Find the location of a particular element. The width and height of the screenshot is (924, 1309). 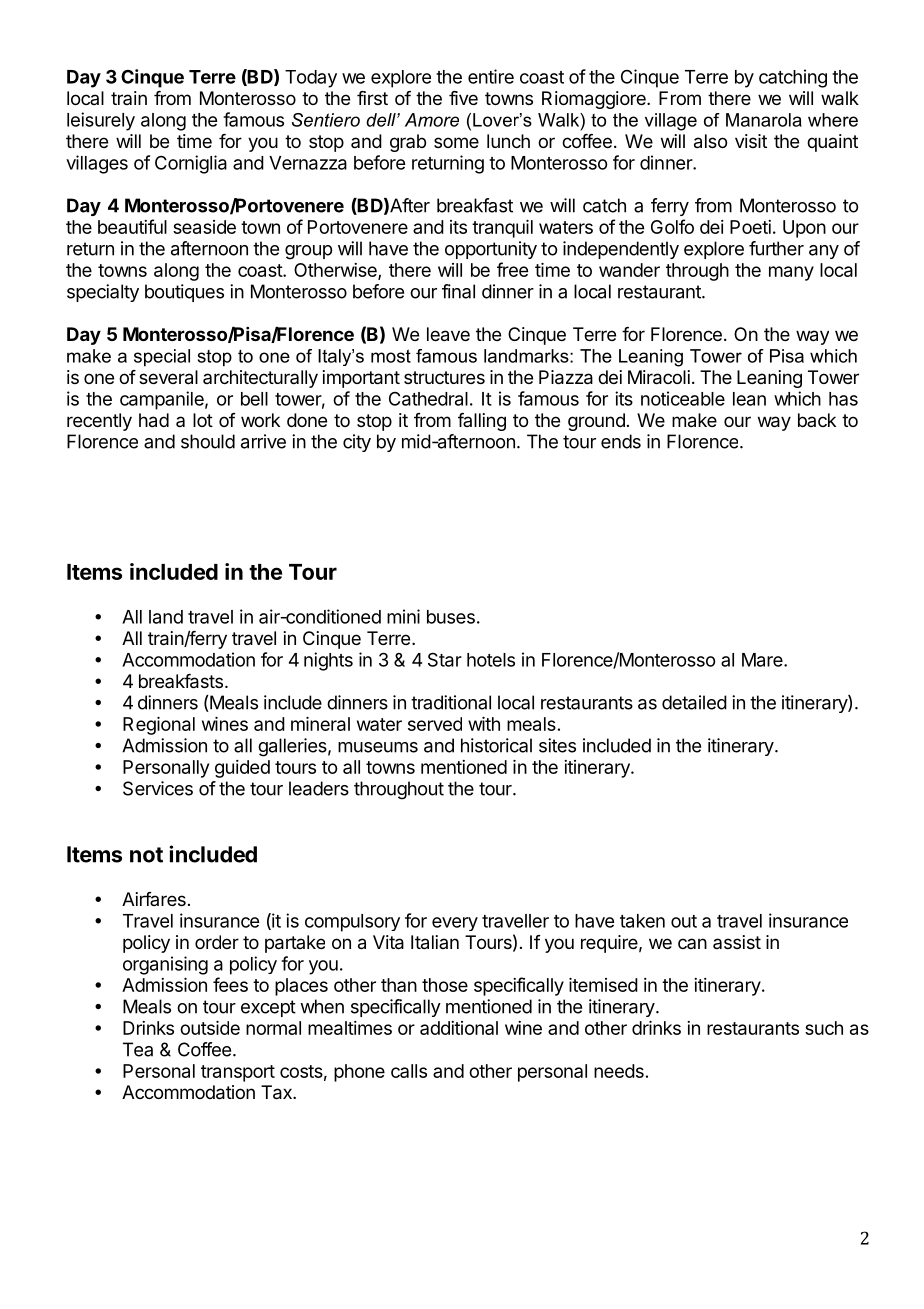

should is located at coordinates (208, 441).
